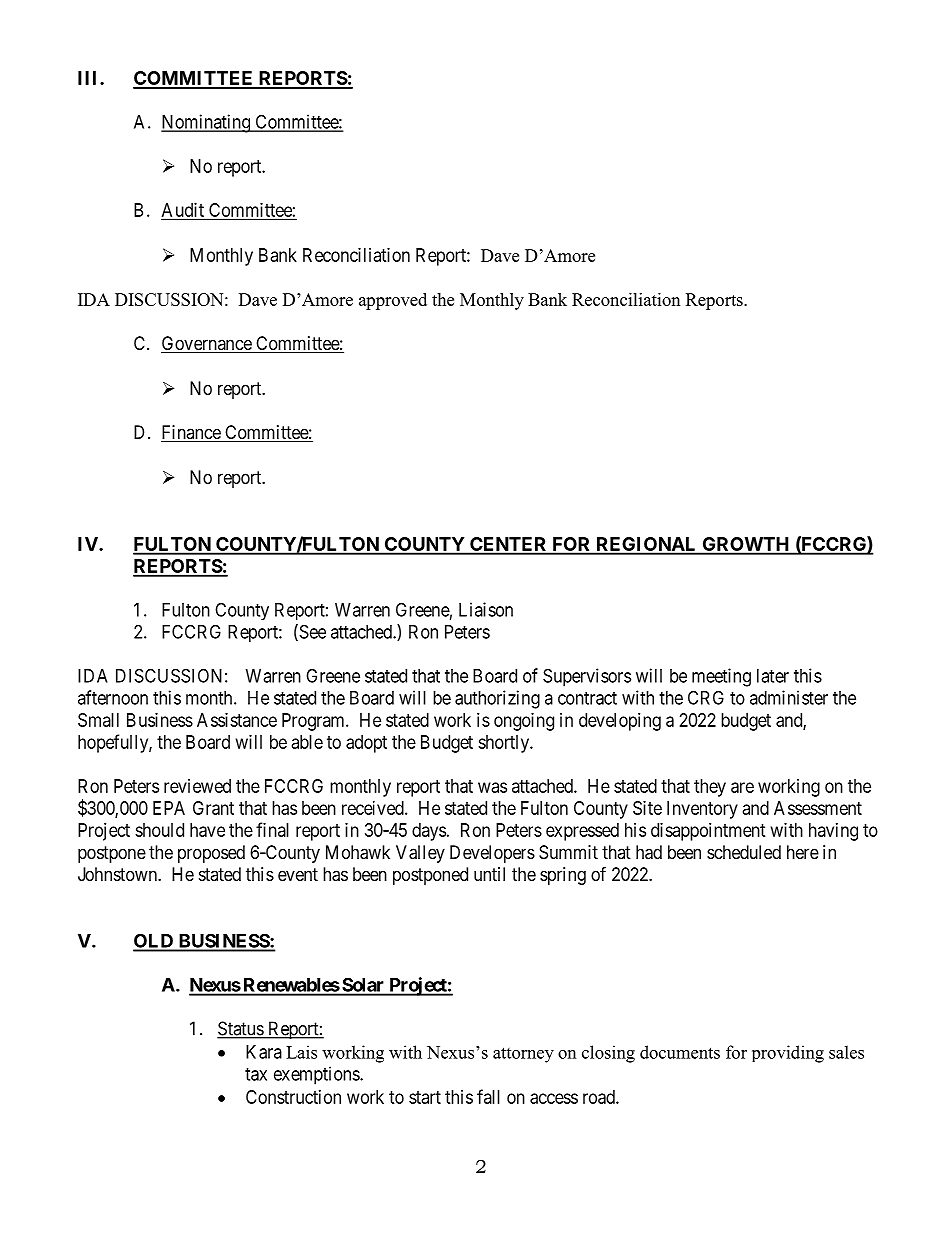 The width and height of the screenshot is (952, 1233). Describe the element at coordinates (429, 832) in the screenshot. I see `days` at that location.
